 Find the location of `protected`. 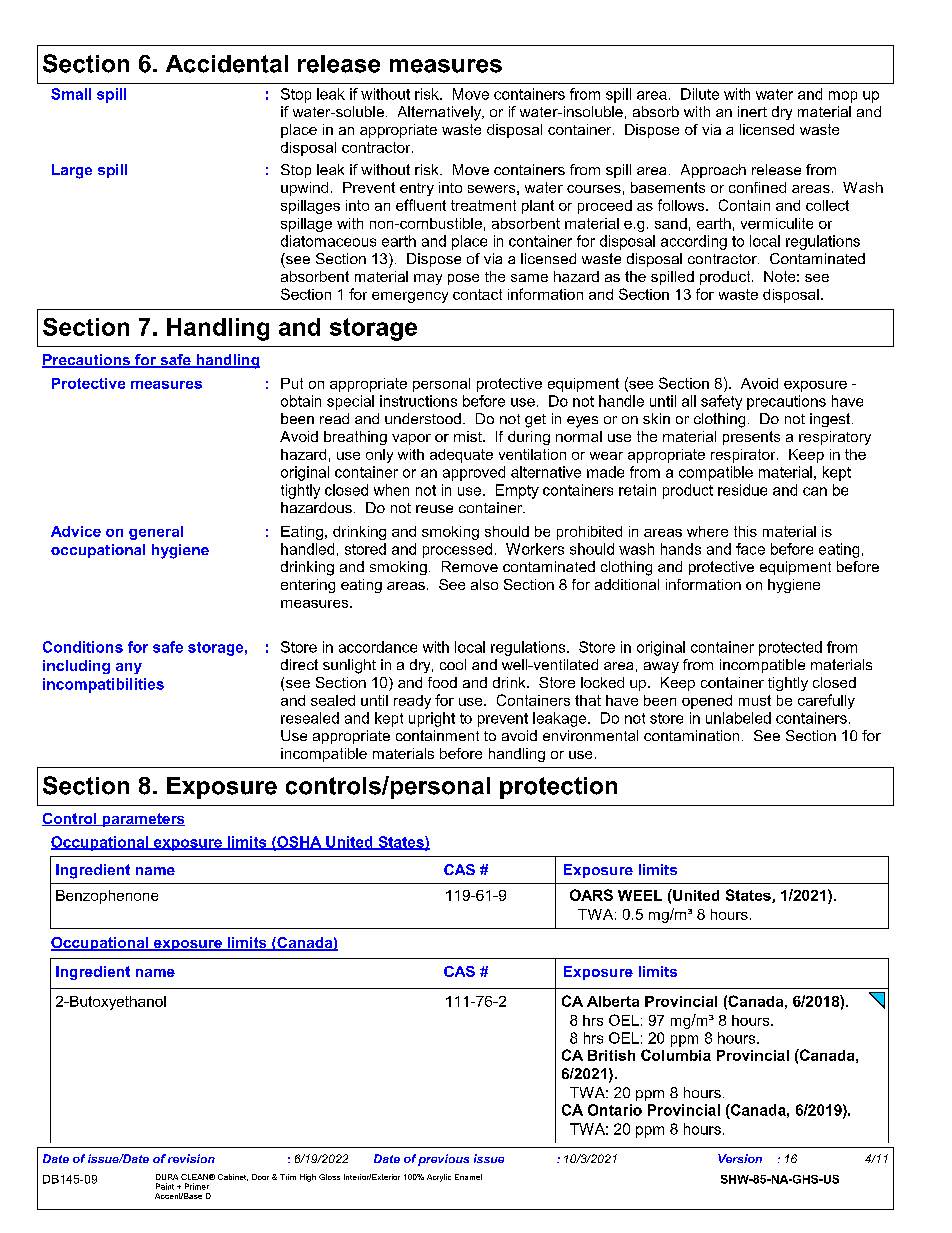

protected is located at coordinates (790, 648).
